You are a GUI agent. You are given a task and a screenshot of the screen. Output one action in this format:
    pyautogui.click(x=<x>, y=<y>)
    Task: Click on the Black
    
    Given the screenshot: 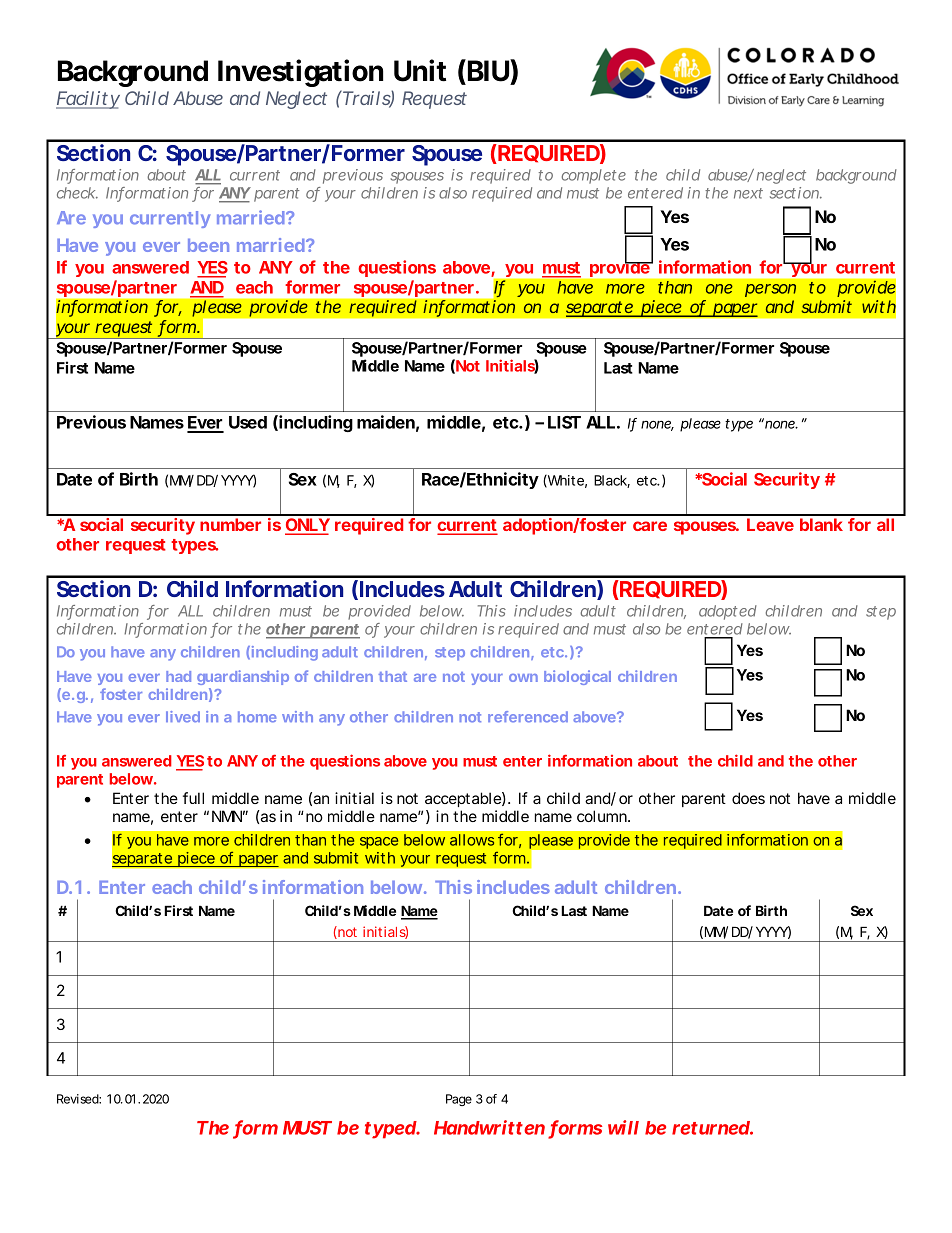 What is the action you would take?
    pyautogui.click(x=611, y=481)
